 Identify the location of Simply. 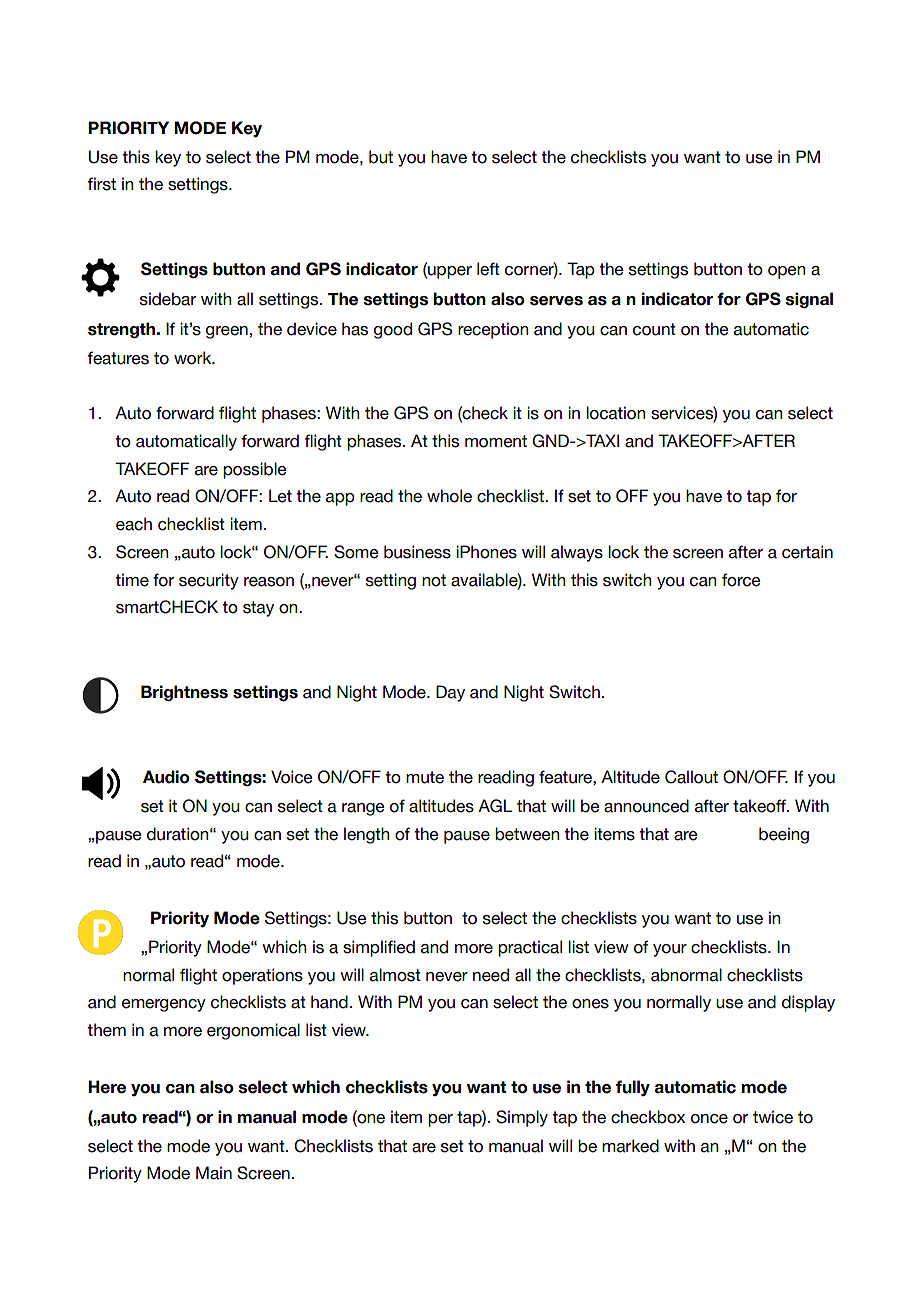
(522, 1118).
